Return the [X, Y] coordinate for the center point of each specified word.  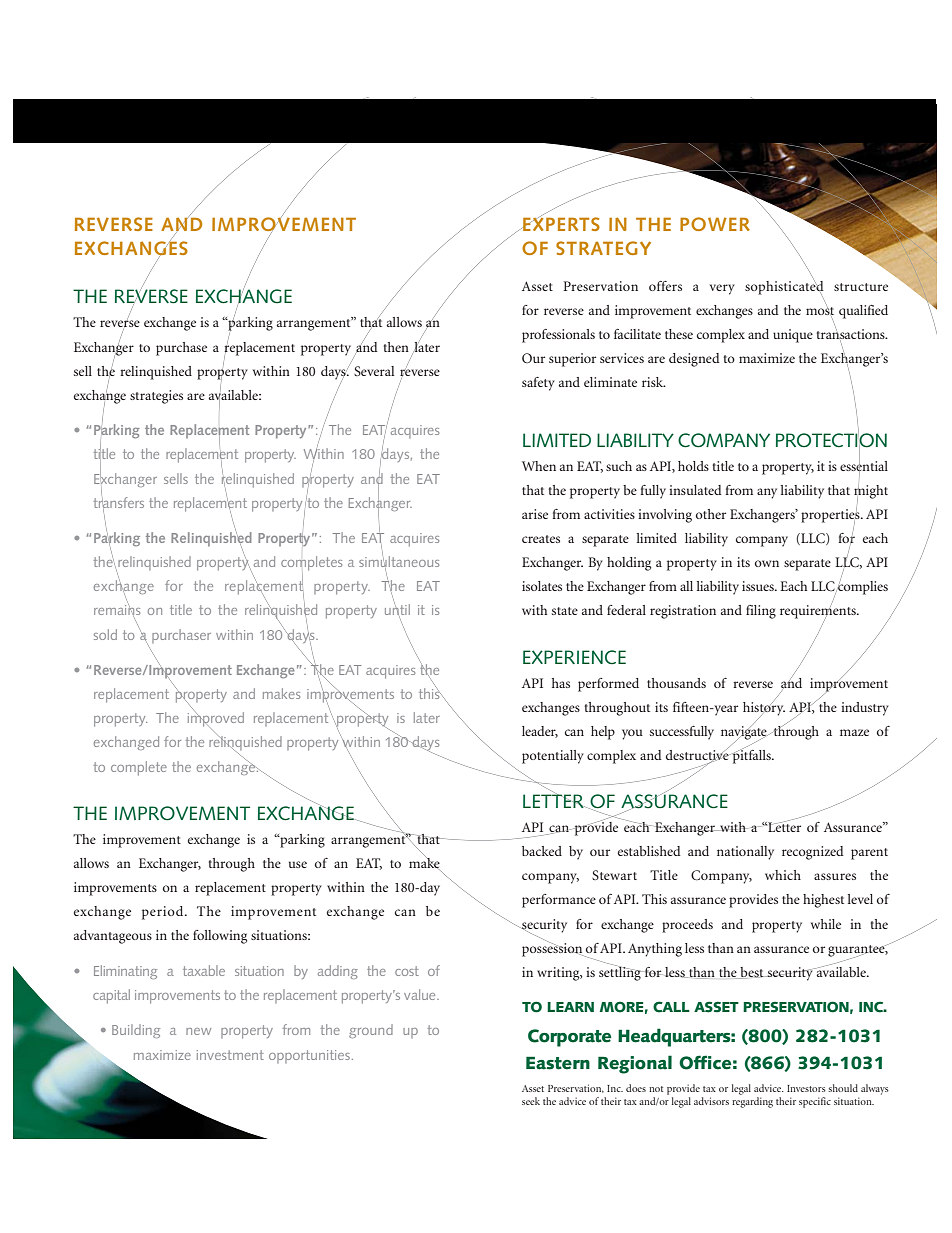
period [164, 913]
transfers [118, 502]
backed [542, 851]
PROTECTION [831, 440]
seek [531, 1101]
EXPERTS [560, 223]
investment [230, 1055]
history [764, 709]
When [539, 466]
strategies [156, 397]
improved [216, 719]
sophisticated [784, 287]
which [783, 875]
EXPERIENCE [574, 657]
